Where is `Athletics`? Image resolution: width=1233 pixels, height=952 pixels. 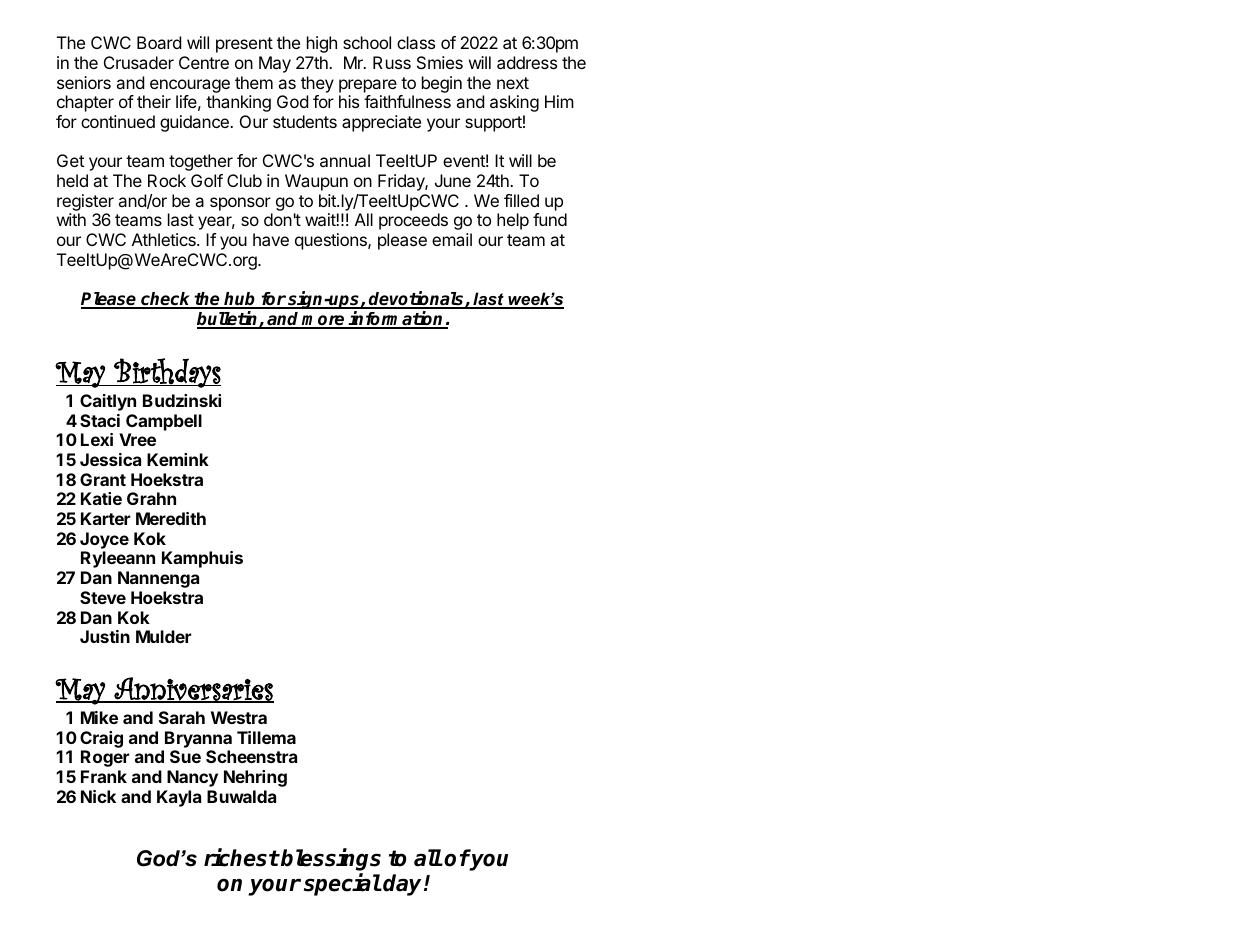 Athletics is located at coordinates (165, 239).
